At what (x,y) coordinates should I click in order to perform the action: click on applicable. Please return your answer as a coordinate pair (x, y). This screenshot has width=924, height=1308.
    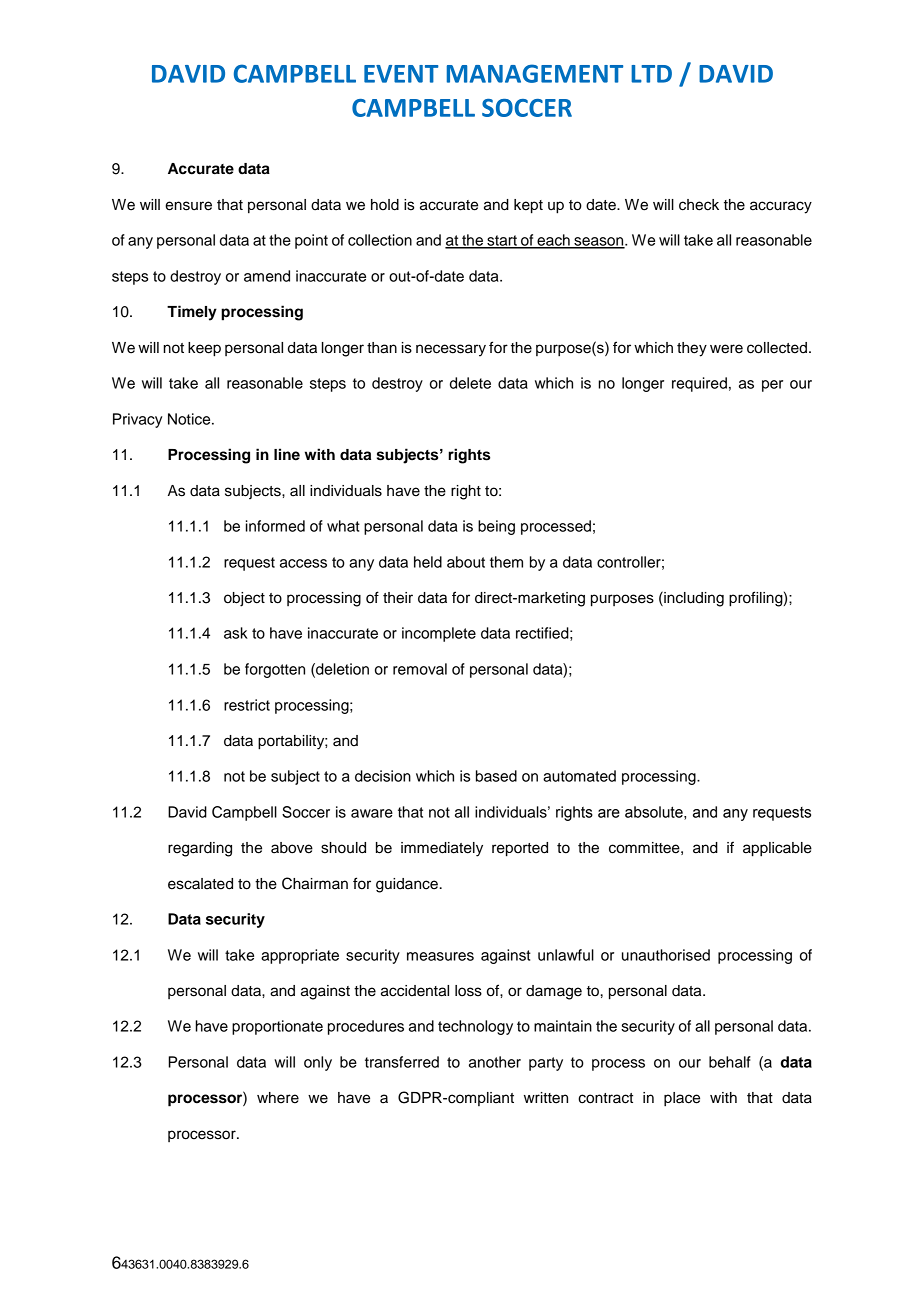
    Looking at the image, I should click on (777, 849).
